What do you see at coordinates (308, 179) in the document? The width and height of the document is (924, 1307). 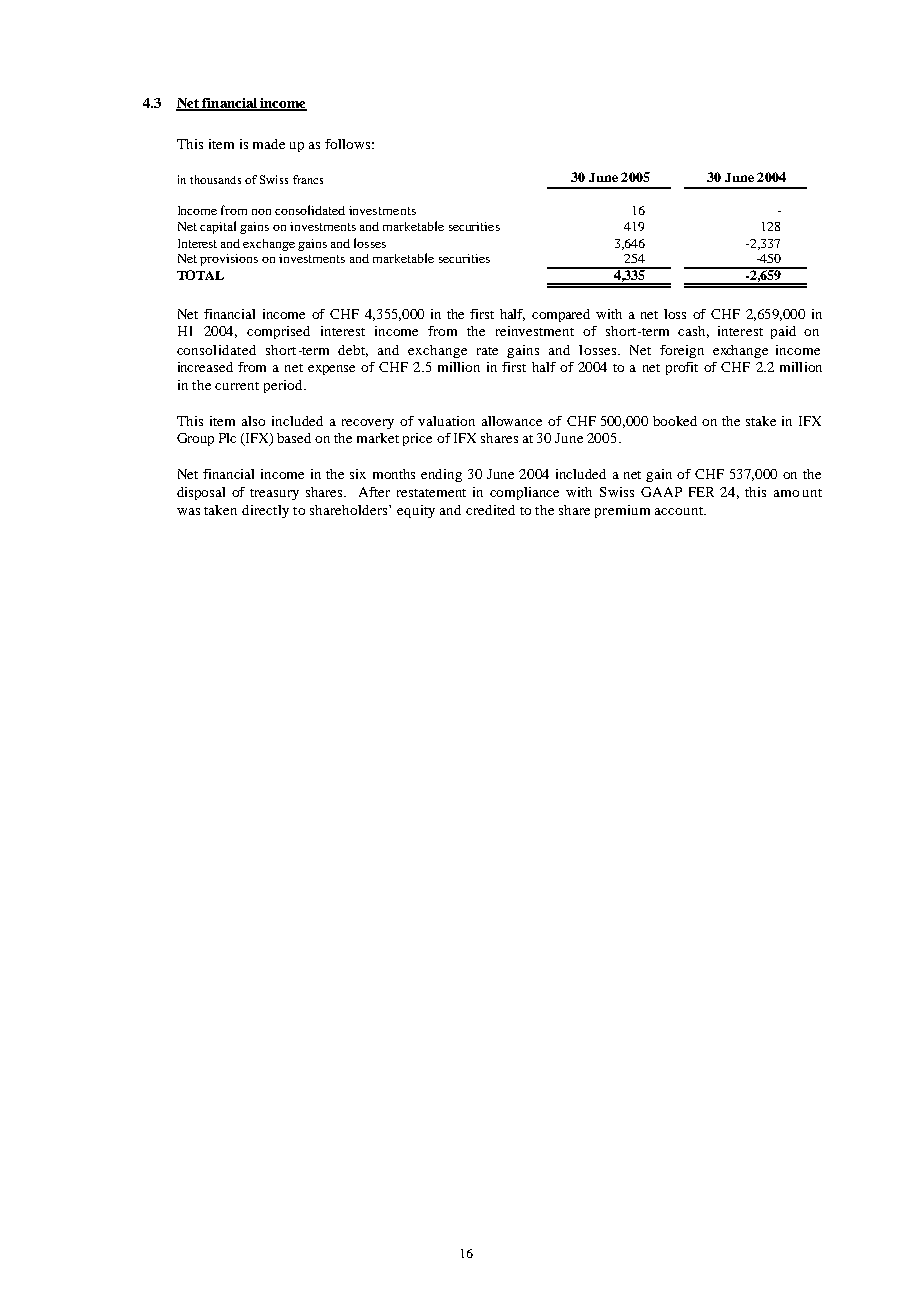 I see `francs` at bounding box center [308, 179].
